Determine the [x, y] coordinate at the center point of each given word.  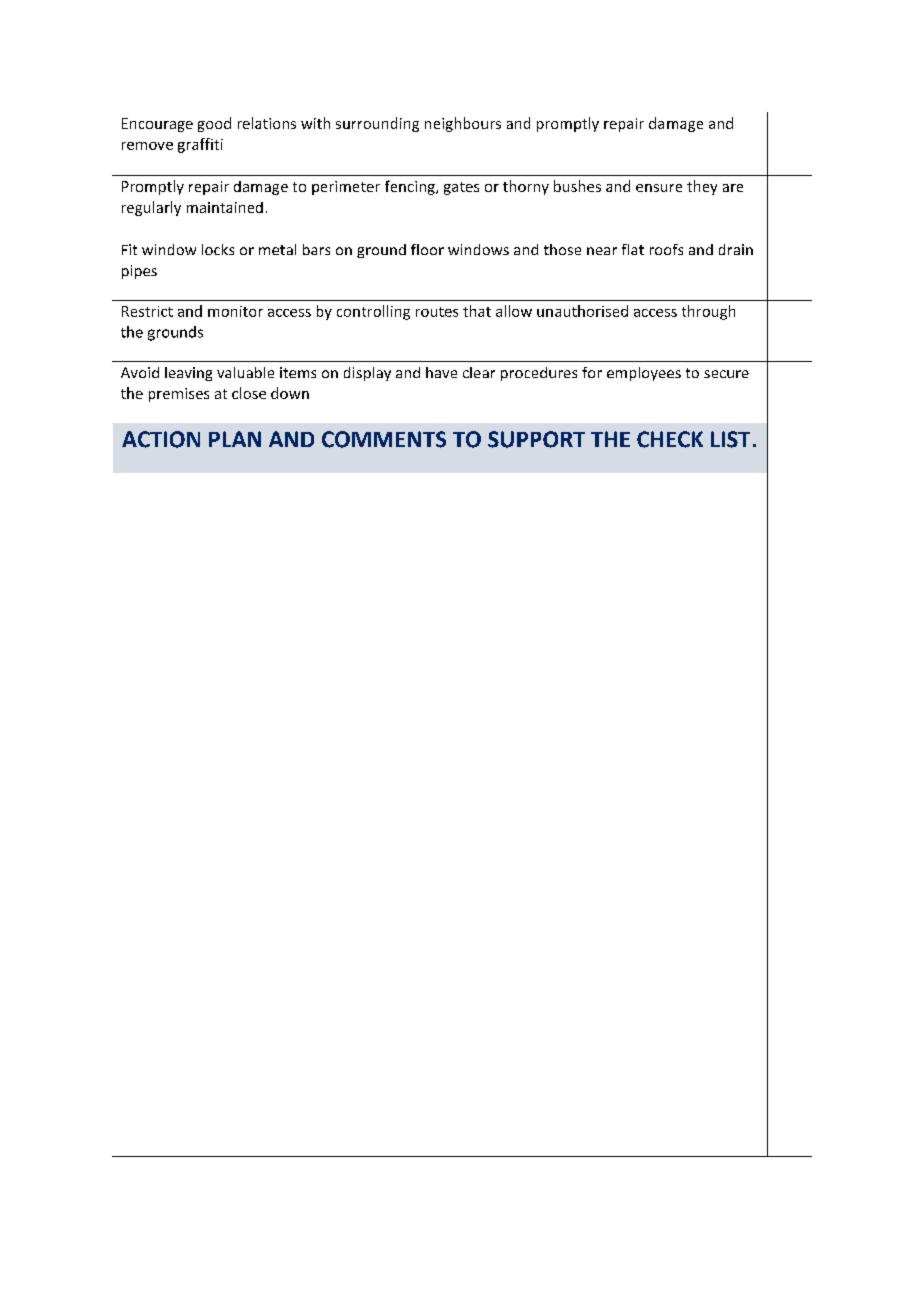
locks [218, 249]
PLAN [235, 439]
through [708, 312]
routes [437, 312]
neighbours [463, 124]
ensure [659, 188]
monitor [235, 311]
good [214, 124]
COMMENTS [384, 439]
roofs [666, 249]
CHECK [670, 439]
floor [427, 249]
